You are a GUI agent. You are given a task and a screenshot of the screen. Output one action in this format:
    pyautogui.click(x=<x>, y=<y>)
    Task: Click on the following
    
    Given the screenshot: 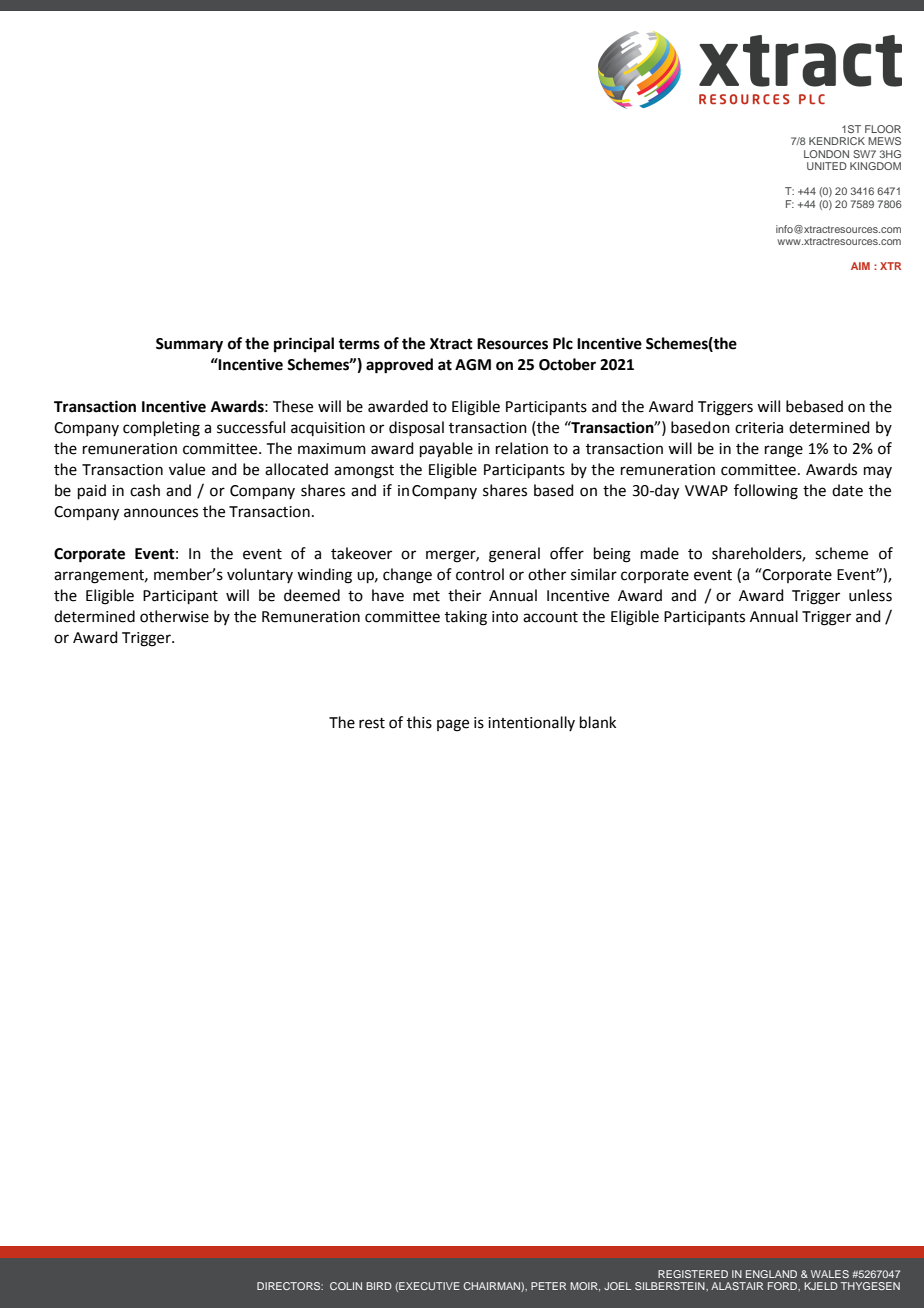 What is the action you would take?
    pyautogui.click(x=766, y=492)
